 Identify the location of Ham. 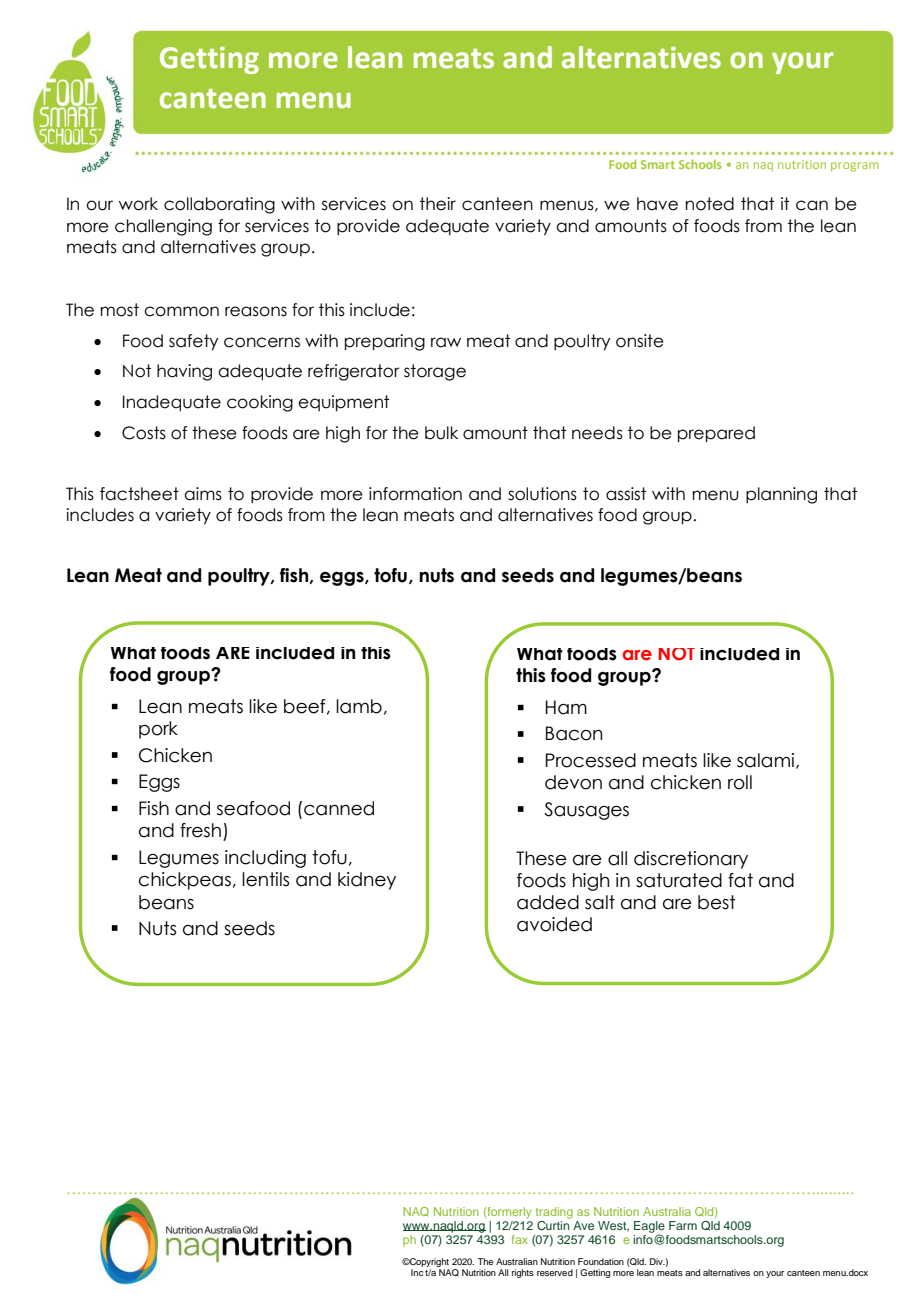
(566, 707).
